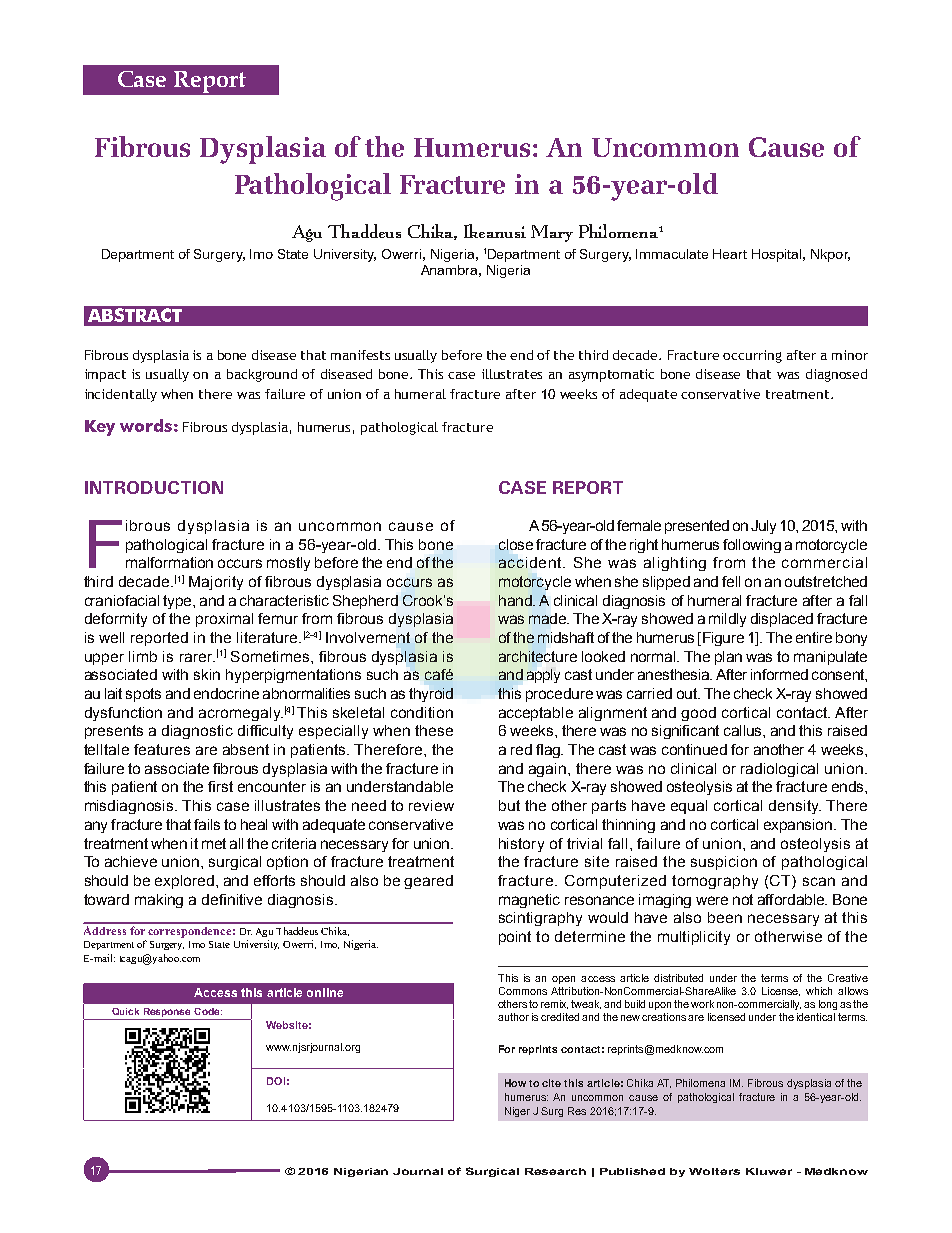  Describe the element at coordinates (730, 254) in the document. I see `Heart` at that location.
